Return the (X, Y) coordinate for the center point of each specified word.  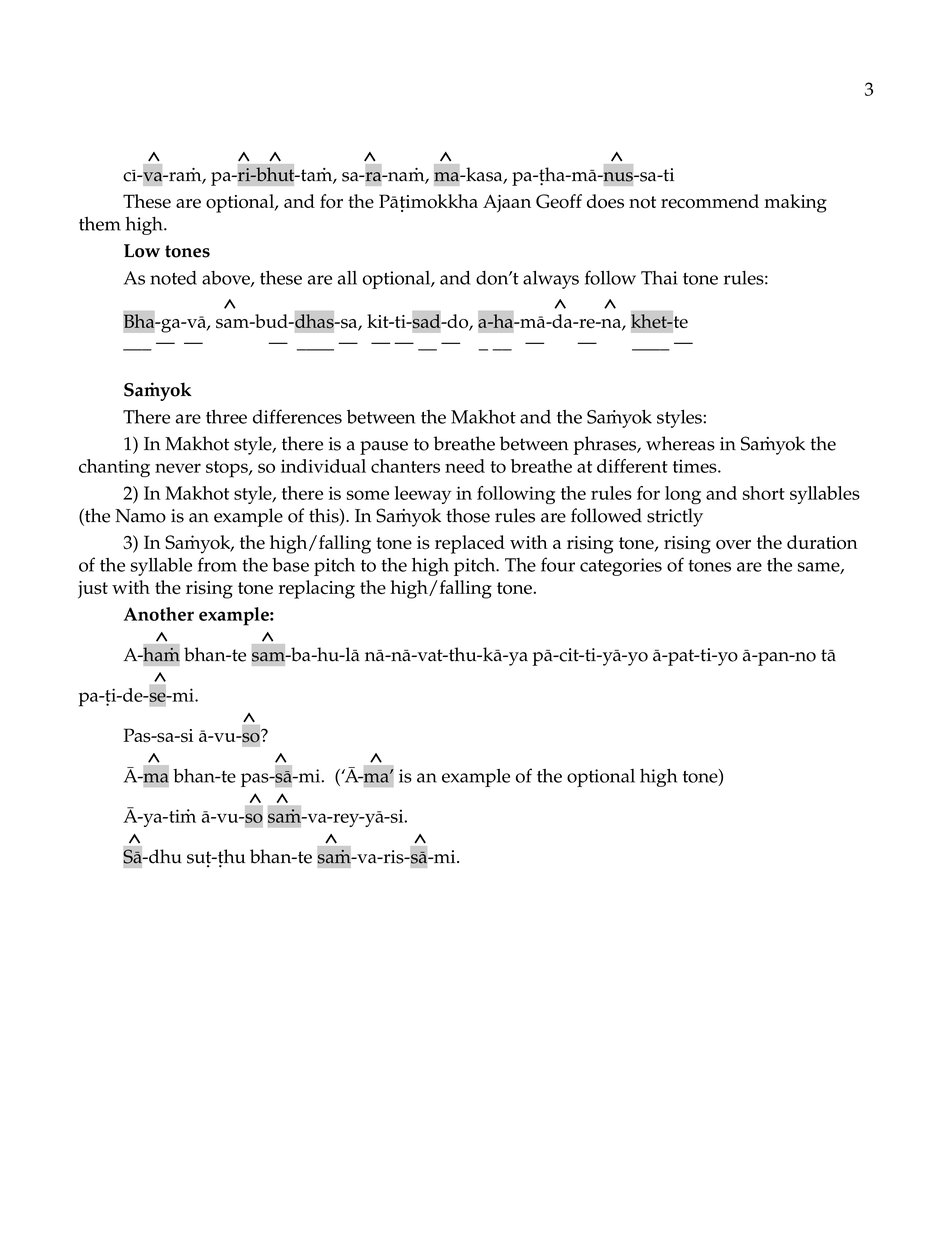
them (100, 224)
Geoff (559, 201)
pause (384, 448)
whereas (680, 443)
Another (159, 614)
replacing (317, 589)
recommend (710, 201)
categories (621, 567)
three (226, 417)
